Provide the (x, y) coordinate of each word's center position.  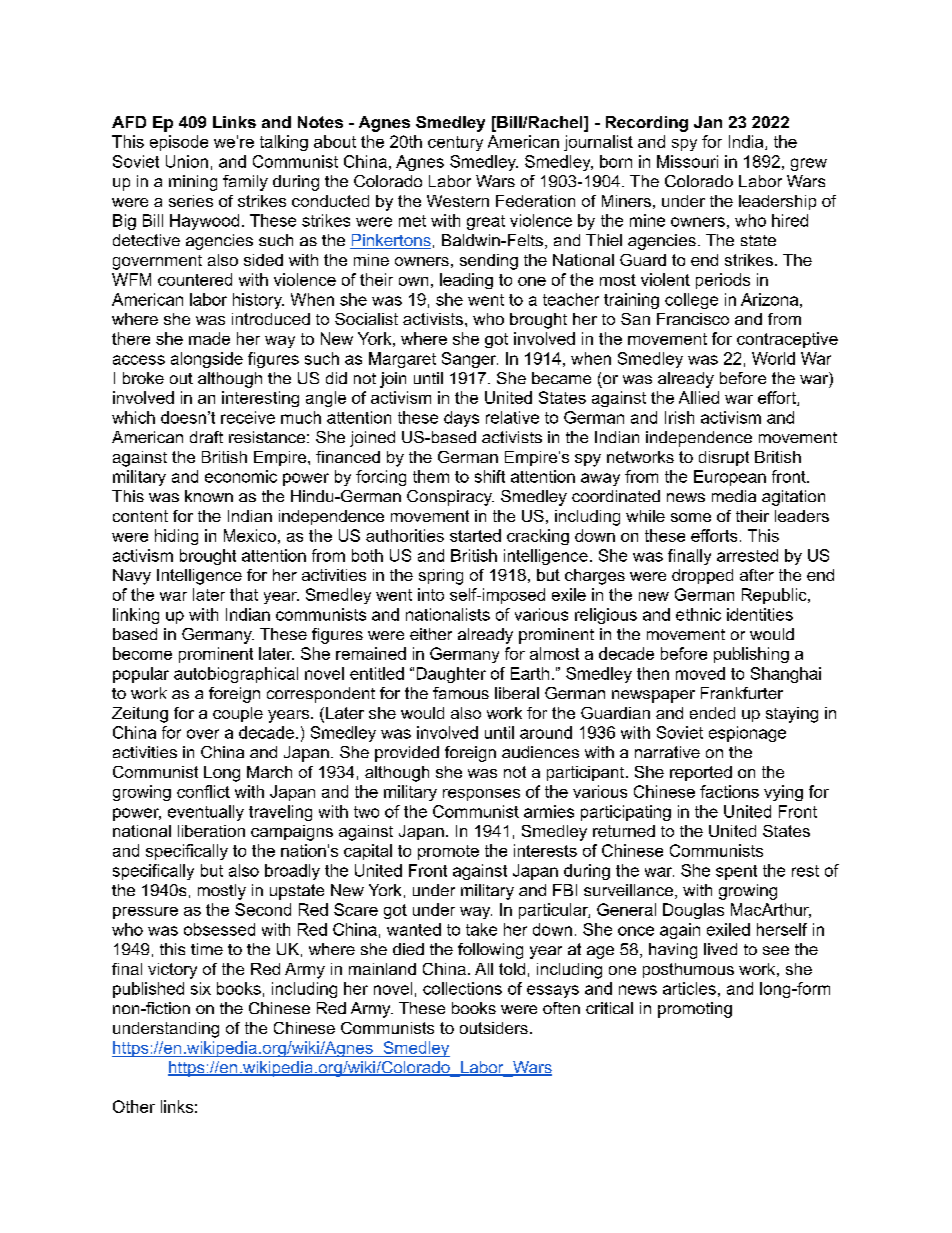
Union (187, 161)
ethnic (698, 614)
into (431, 594)
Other (134, 1106)
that (244, 594)
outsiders (494, 1028)
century (455, 143)
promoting (695, 1010)
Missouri (687, 161)
